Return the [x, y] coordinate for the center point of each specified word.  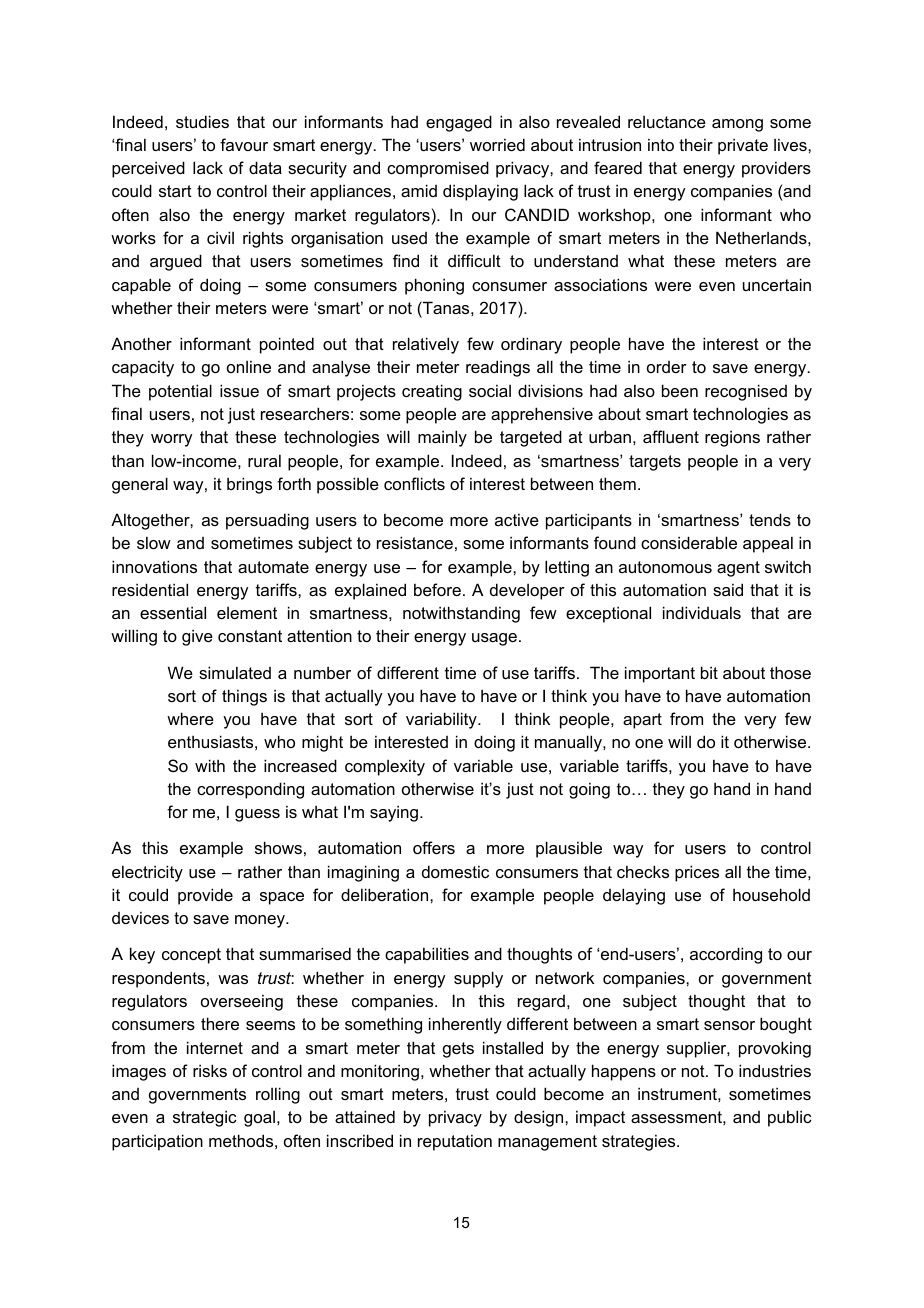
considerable [689, 542]
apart [642, 721]
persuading [267, 521]
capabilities [427, 955]
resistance [415, 542]
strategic [205, 1118]
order [667, 367]
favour [244, 144]
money [261, 921]
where [190, 718]
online [249, 366]
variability [442, 720]
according [726, 955]
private [743, 146]
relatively [426, 345]
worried [497, 144]
